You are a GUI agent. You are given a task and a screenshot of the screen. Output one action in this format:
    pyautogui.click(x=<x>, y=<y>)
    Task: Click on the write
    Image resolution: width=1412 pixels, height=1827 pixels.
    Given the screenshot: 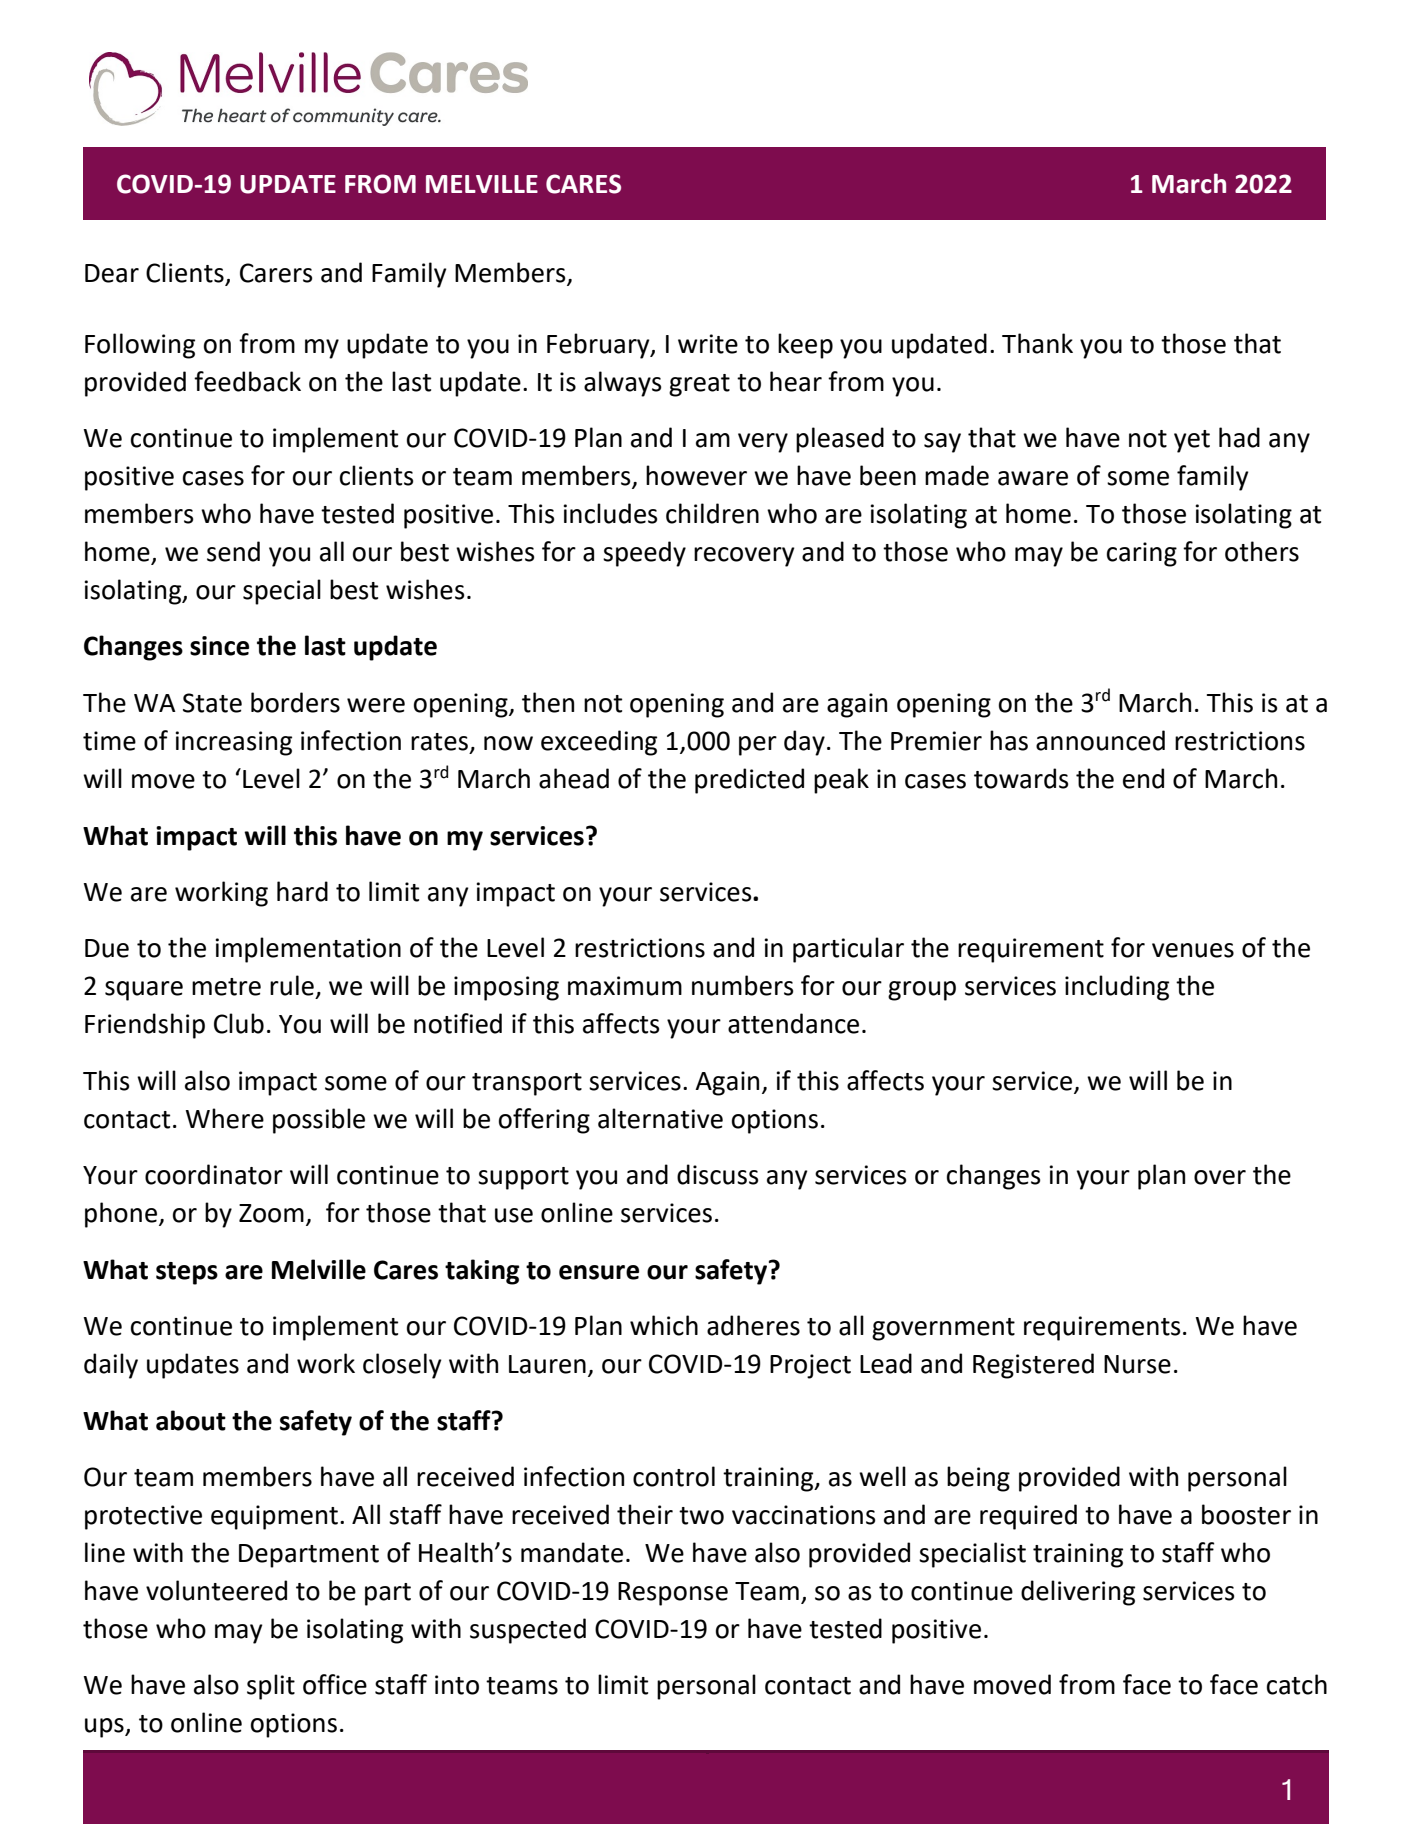 What is the action you would take?
    pyautogui.click(x=708, y=344)
